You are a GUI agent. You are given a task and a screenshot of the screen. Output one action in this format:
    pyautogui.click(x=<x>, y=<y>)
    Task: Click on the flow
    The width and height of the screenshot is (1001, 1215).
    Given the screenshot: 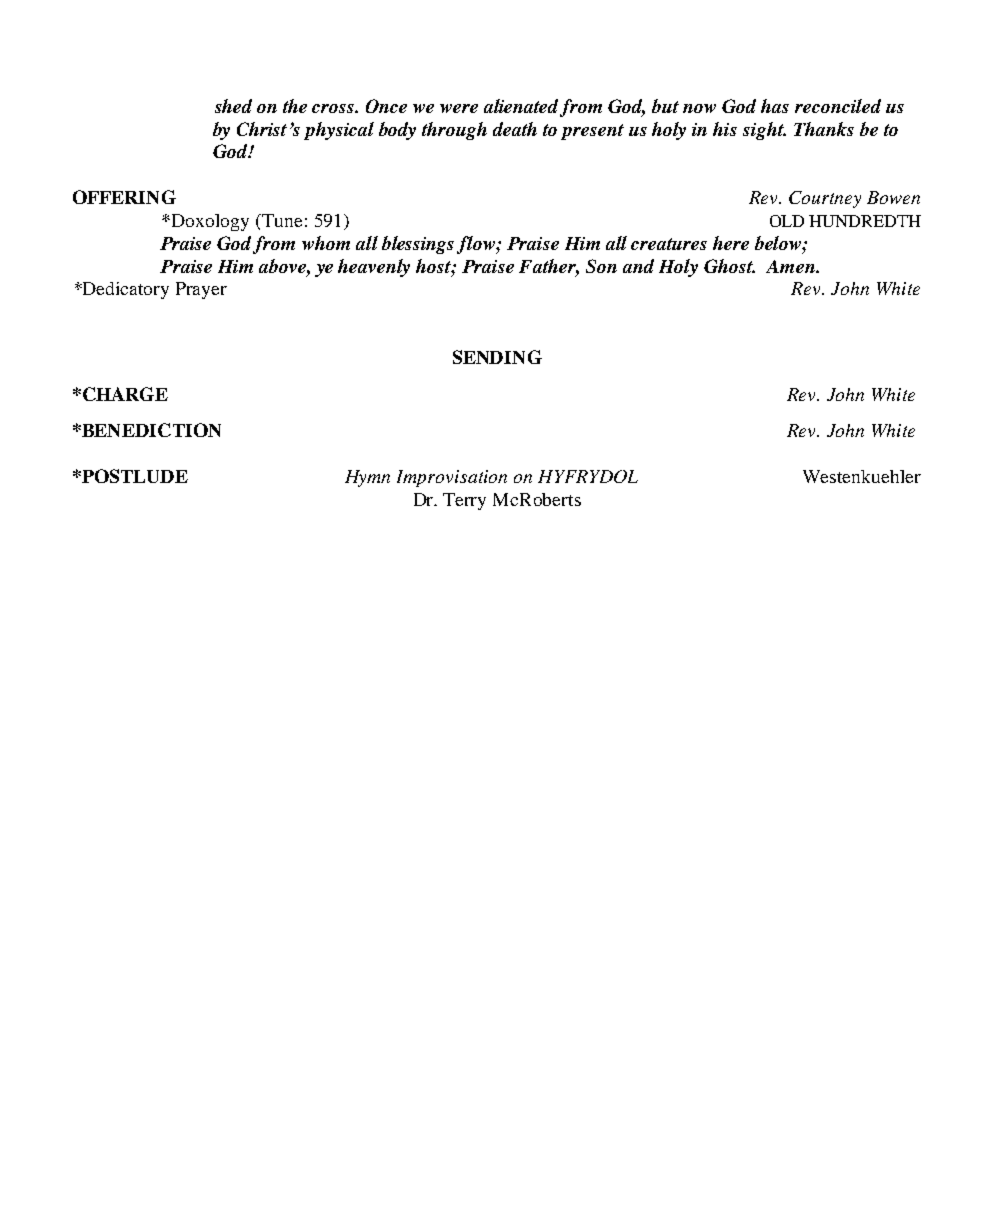 What is the action you would take?
    pyautogui.click(x=477, y=245)
